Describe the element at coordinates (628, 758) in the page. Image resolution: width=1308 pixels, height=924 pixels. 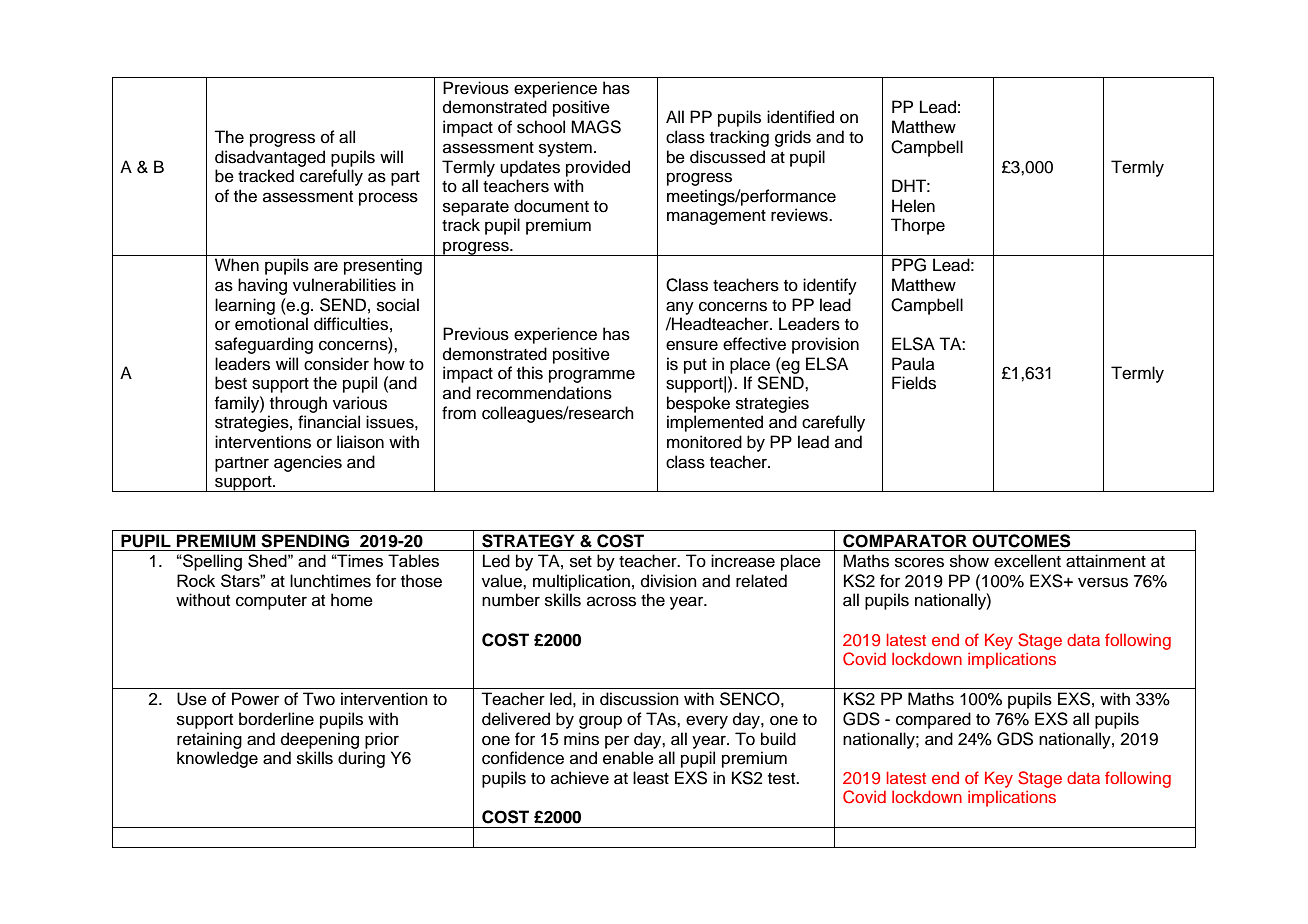
I see `enable` at that location.
